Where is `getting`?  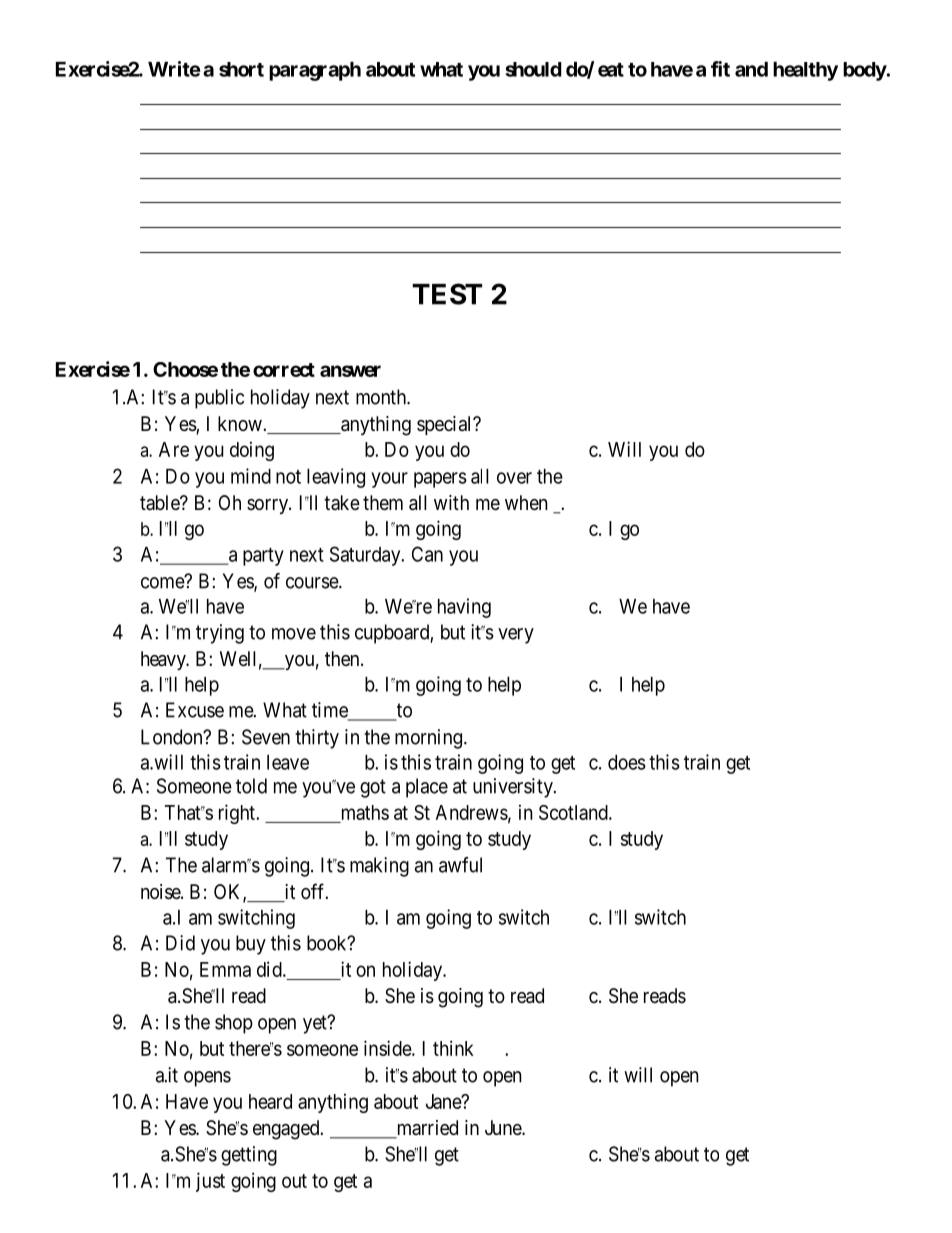
getting is located at coordinates (249, 1156).
